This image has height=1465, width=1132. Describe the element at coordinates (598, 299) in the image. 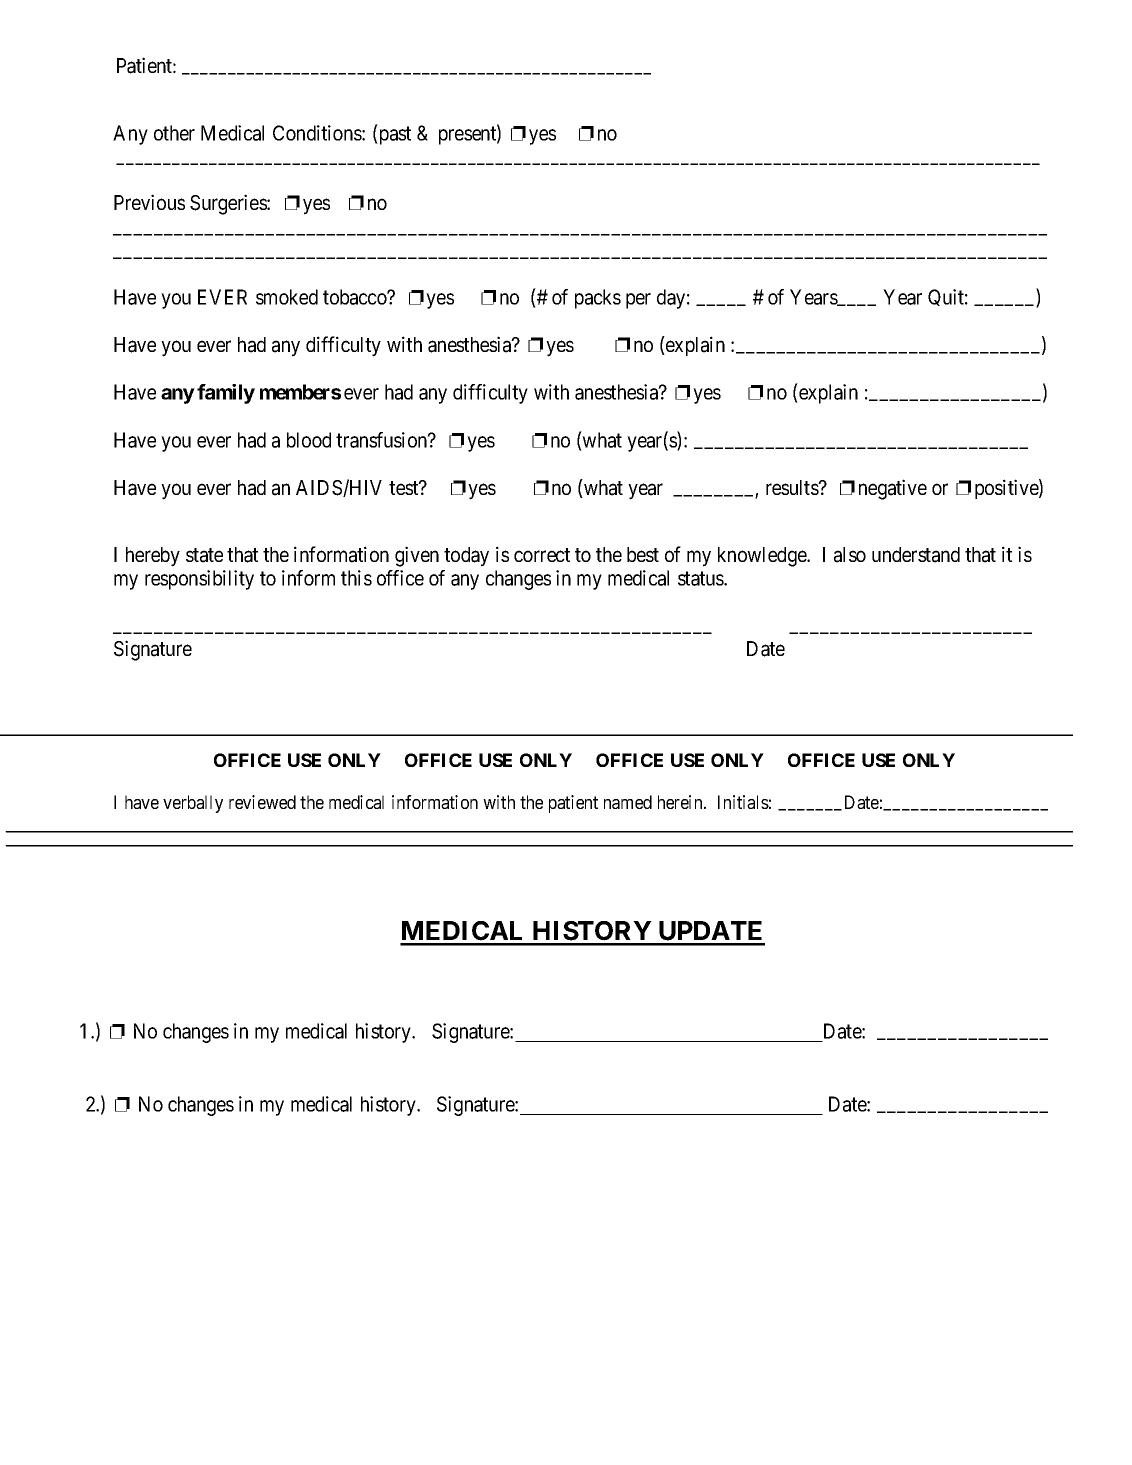

I see `packs` at that location.
